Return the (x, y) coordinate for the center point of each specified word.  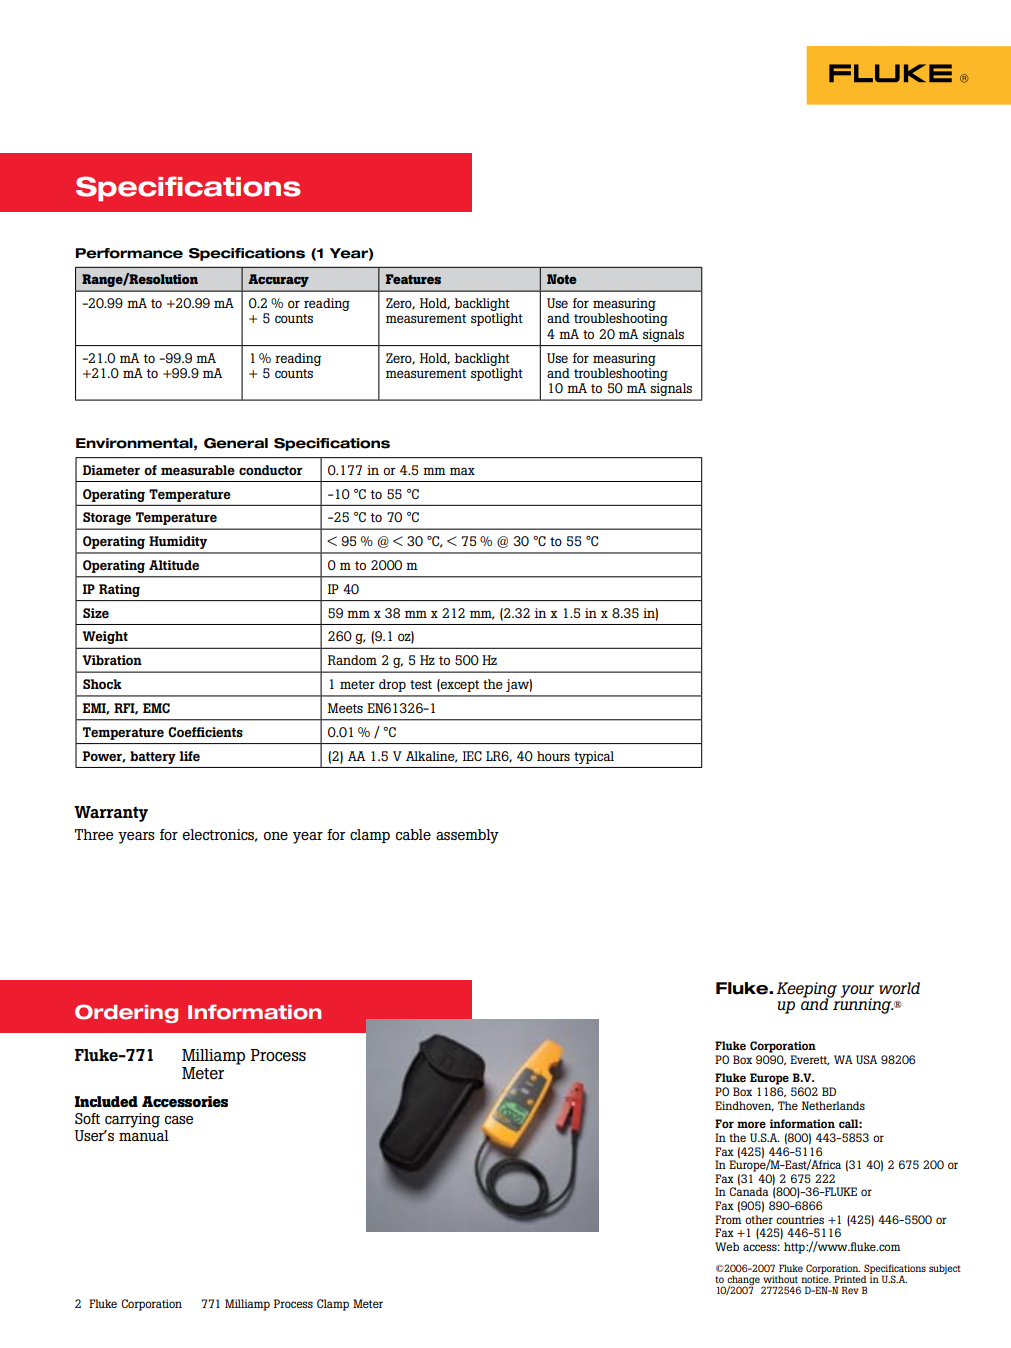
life (190, 756)
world (899, 988)
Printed (850, 1279)
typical (594, 757)
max (462, 471)
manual (144, 1134)
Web (727, 1246)
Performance (129, 253)
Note (562, 279)
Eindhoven (744, 1106)
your (857, 992)
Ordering (126, 1013)
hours (553, 756)
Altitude (174, 565)
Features (413, 279)
